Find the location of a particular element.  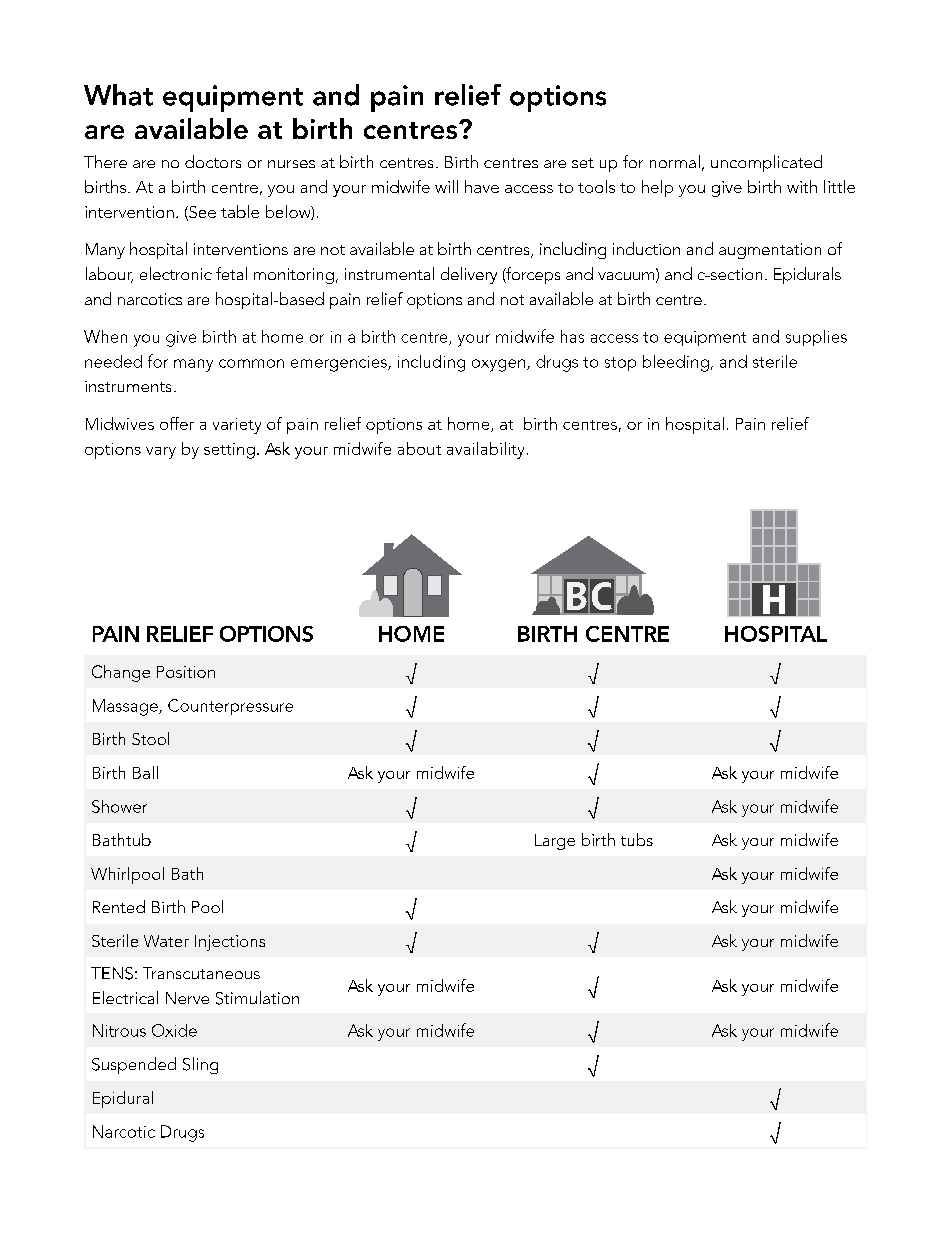

tubs is located at coordinates (637, 839).
